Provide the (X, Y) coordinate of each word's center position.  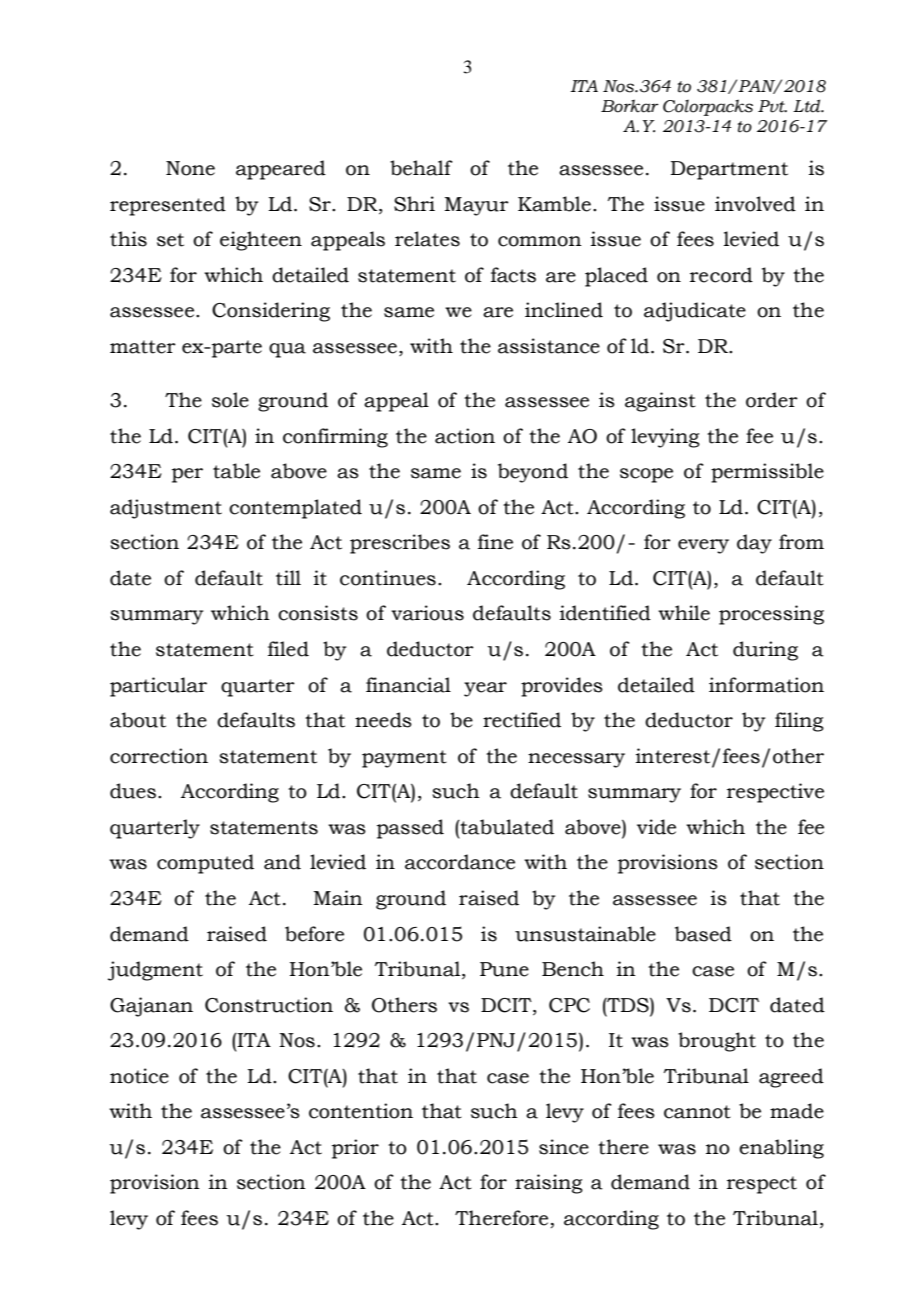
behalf (421, 168)
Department (729, 170)
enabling (781, 1149)
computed (205, 864)
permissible (767, 473)
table (236, 471)
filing (799, 722)
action (465, 436)
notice (139, 1076)
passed (410, 829)
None (190, 168)
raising (549, 1184)
